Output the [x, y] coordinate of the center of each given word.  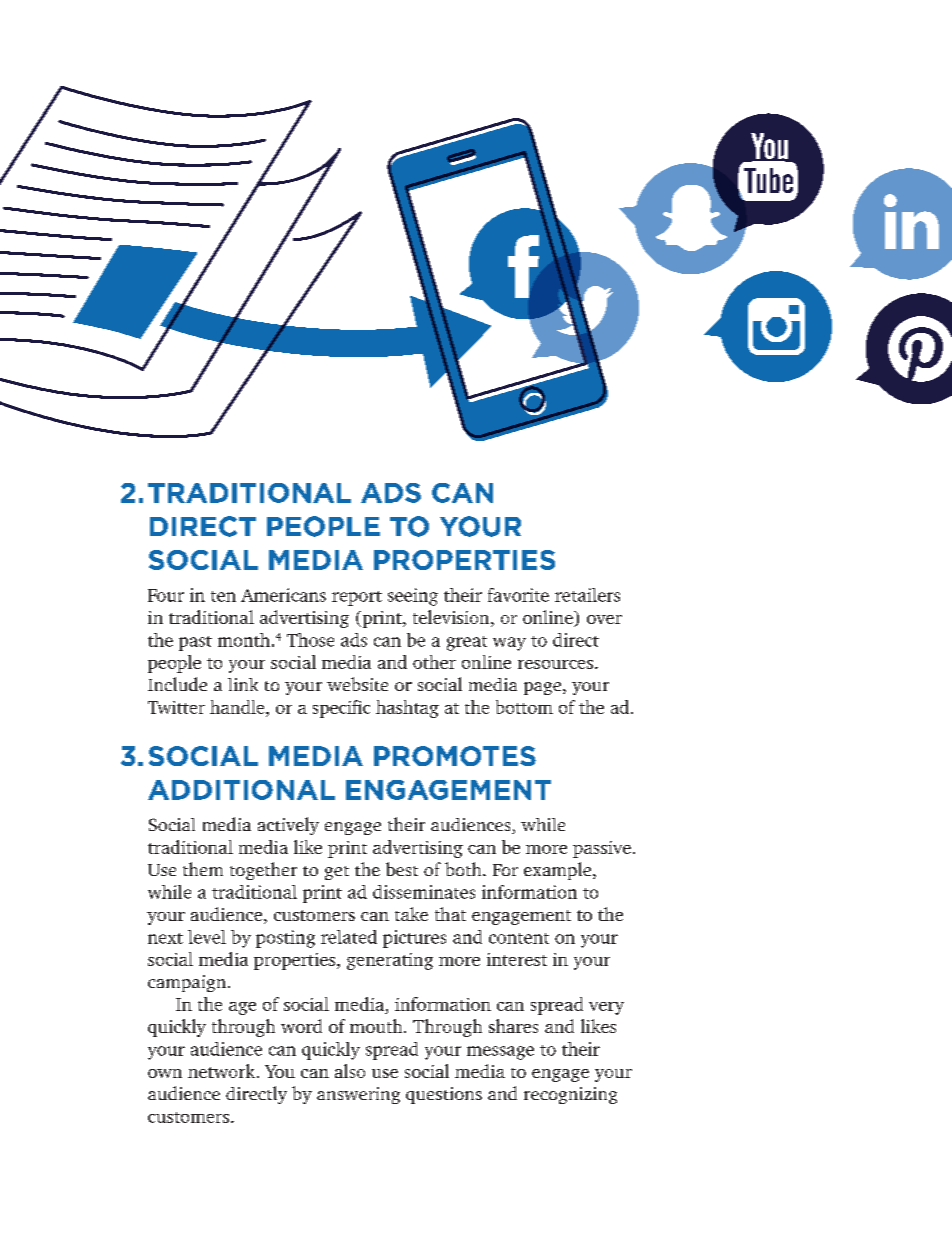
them [203, 869]
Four [166, 595]
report [357, 598]
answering [358, 1095]
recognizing [570, 1095]
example [557, 871]
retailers [587, 595]
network [223, 1071]
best [402, 869]
